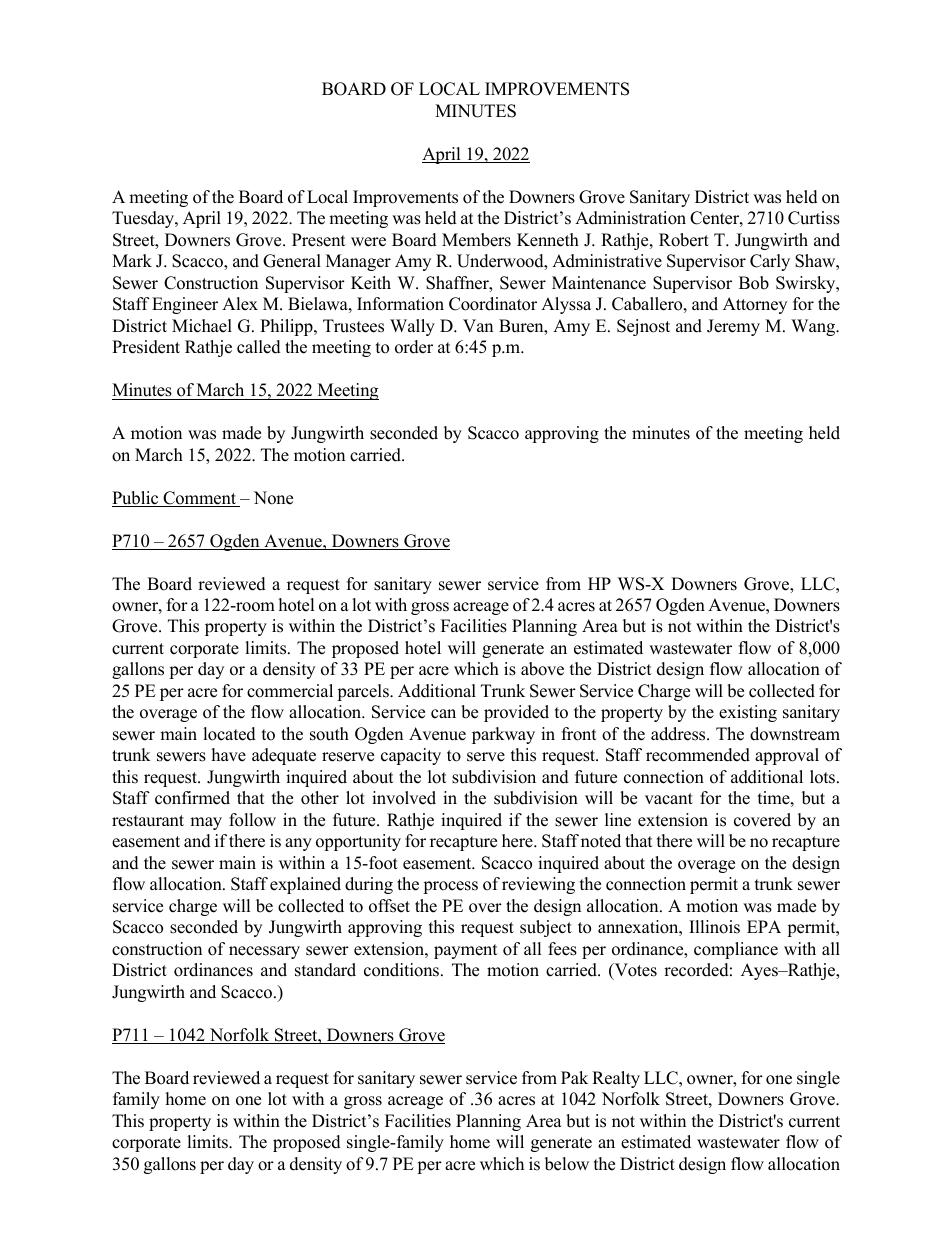 The height and width of the screenshot is (1233, 952). I want to click on process, so click(450, 887).
